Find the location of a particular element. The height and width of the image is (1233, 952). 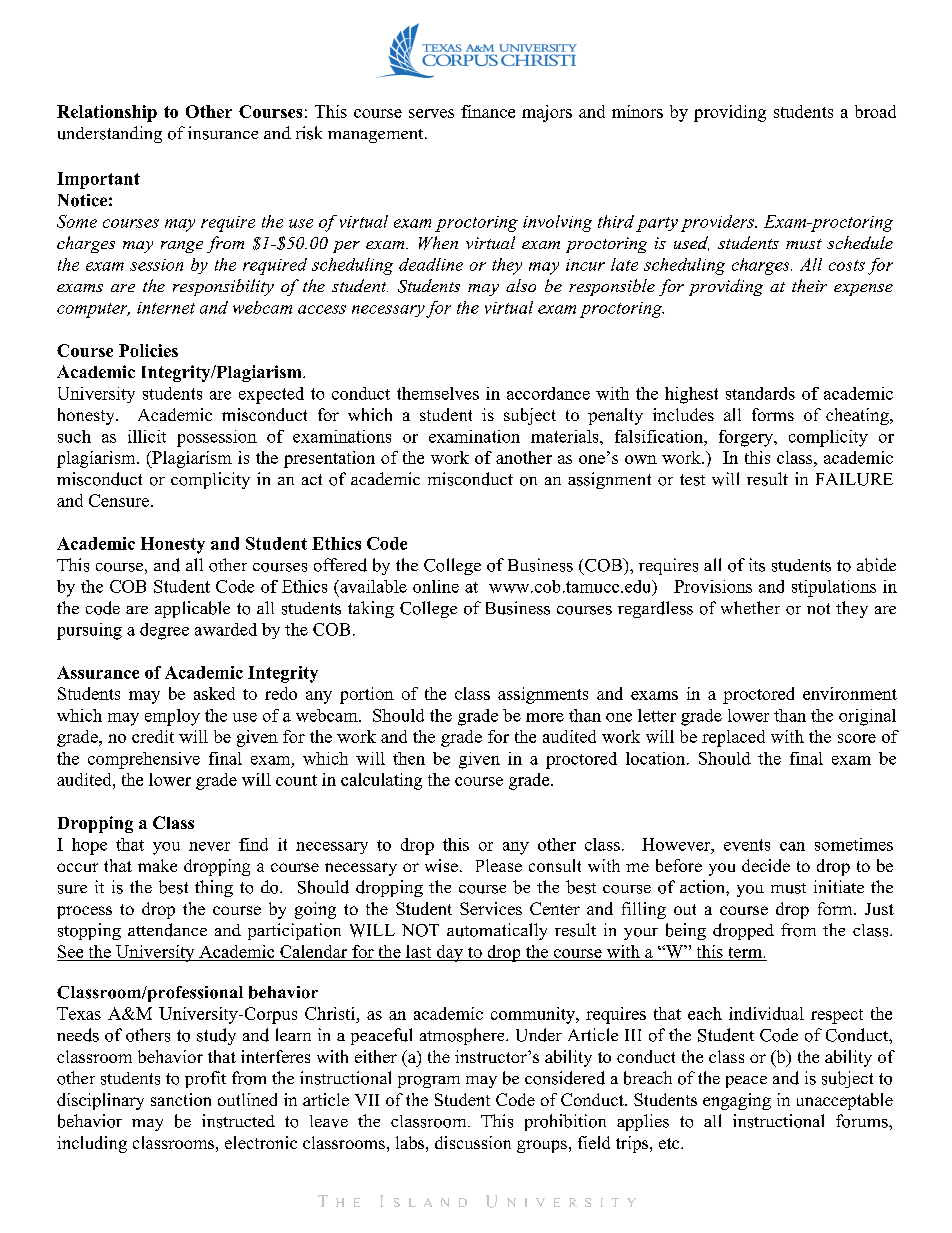

illicit is located at coordinates (147, 436).
